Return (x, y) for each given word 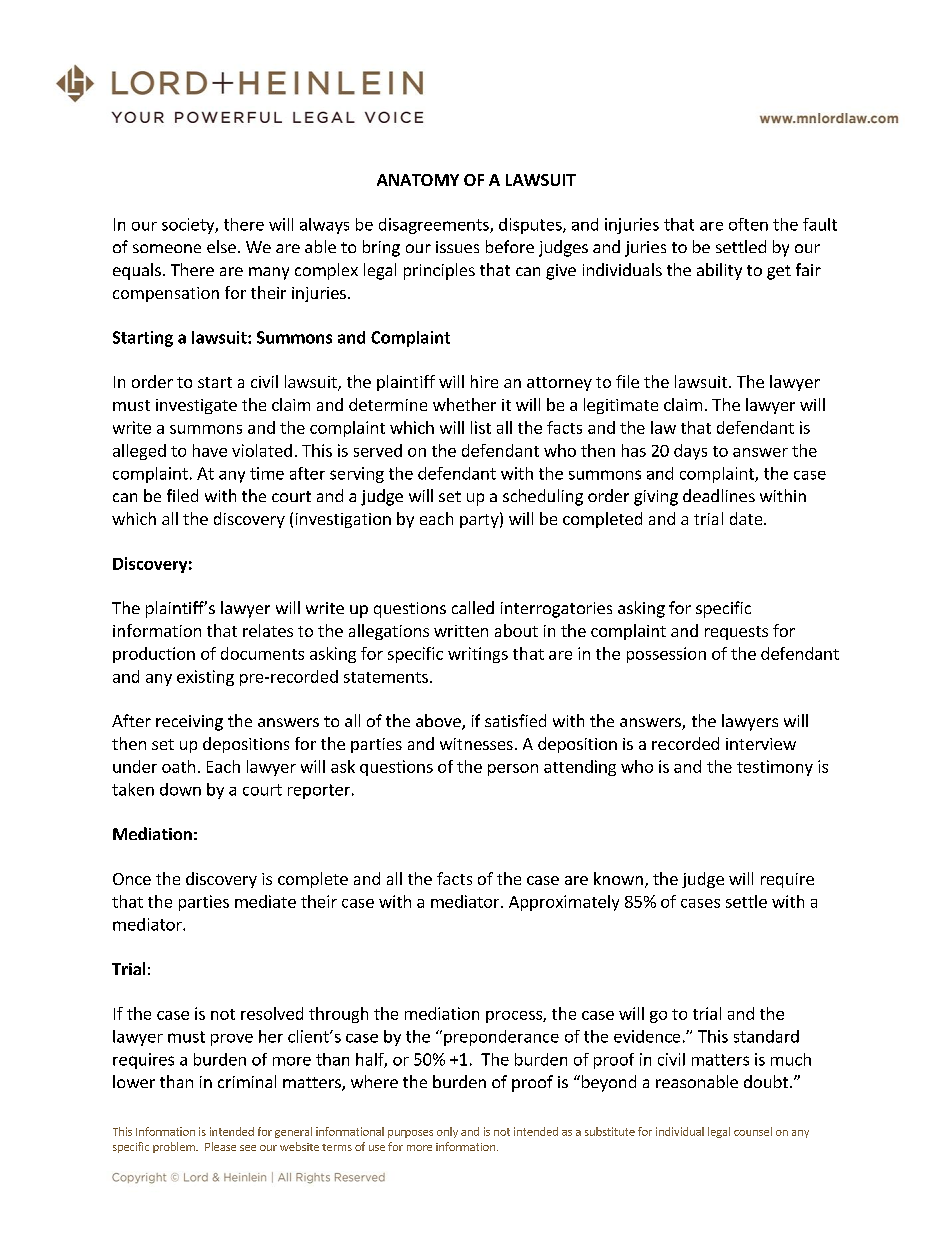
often (748, 224)
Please (220, 1146)
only (447, 1132)
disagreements (435, 226)
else (221, 246)
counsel (753, 1131)
